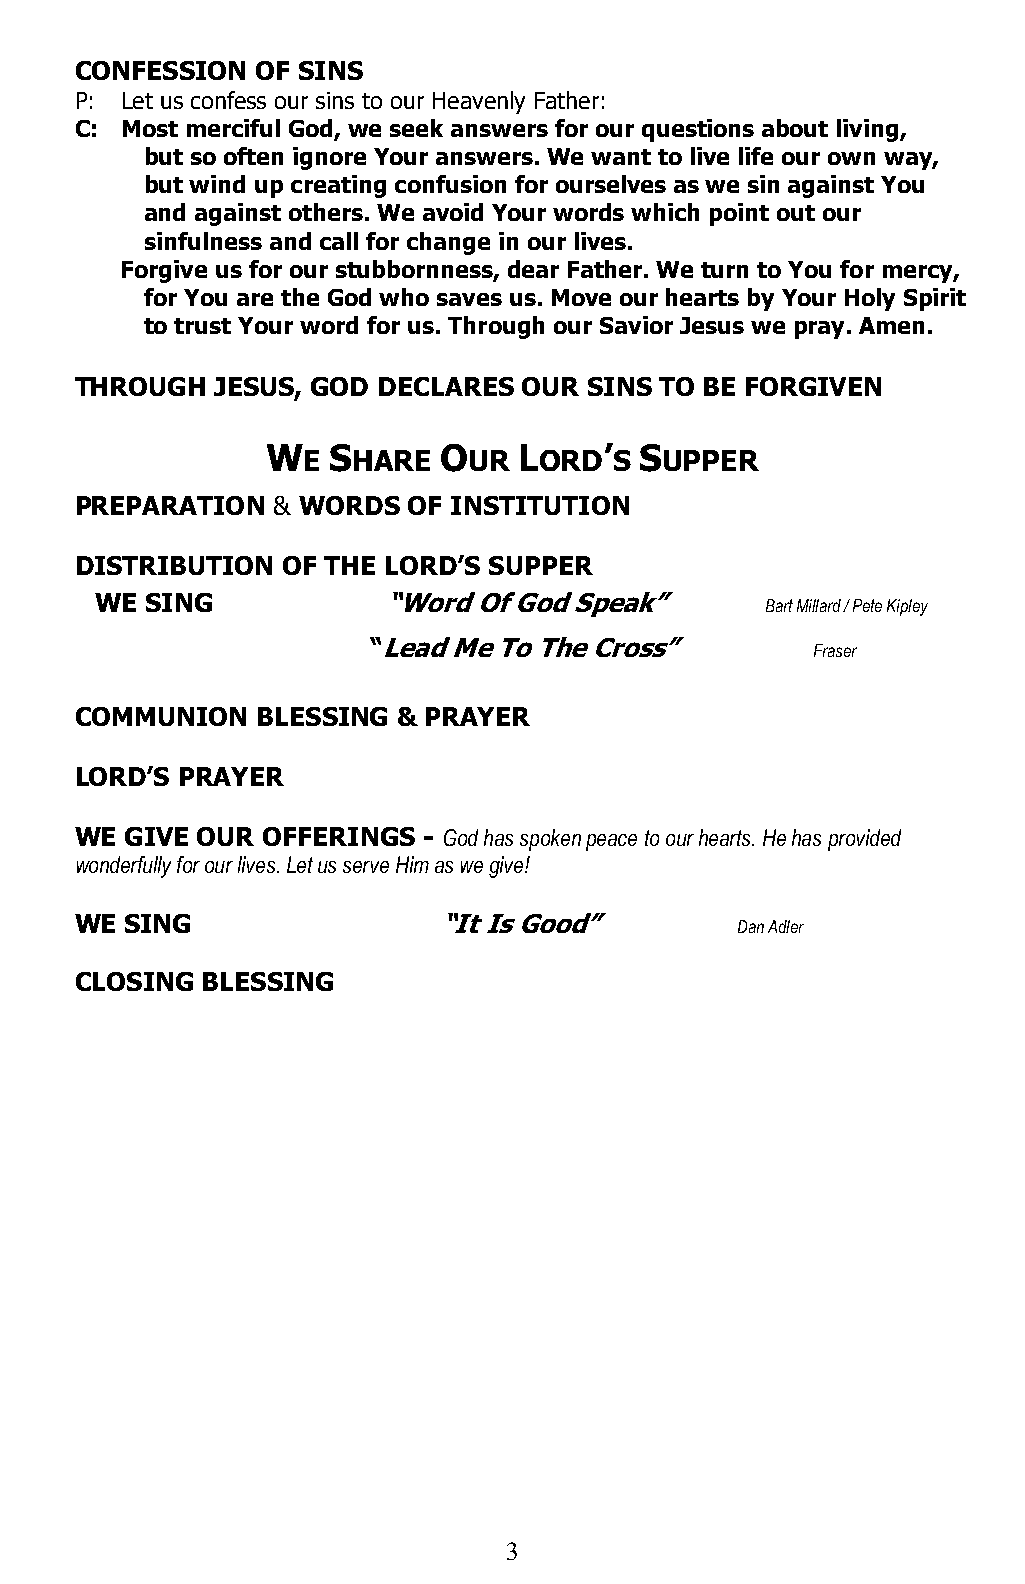 The height and width of the image is (1584, 1025). I want to click on spoken, so click(550, 840).
